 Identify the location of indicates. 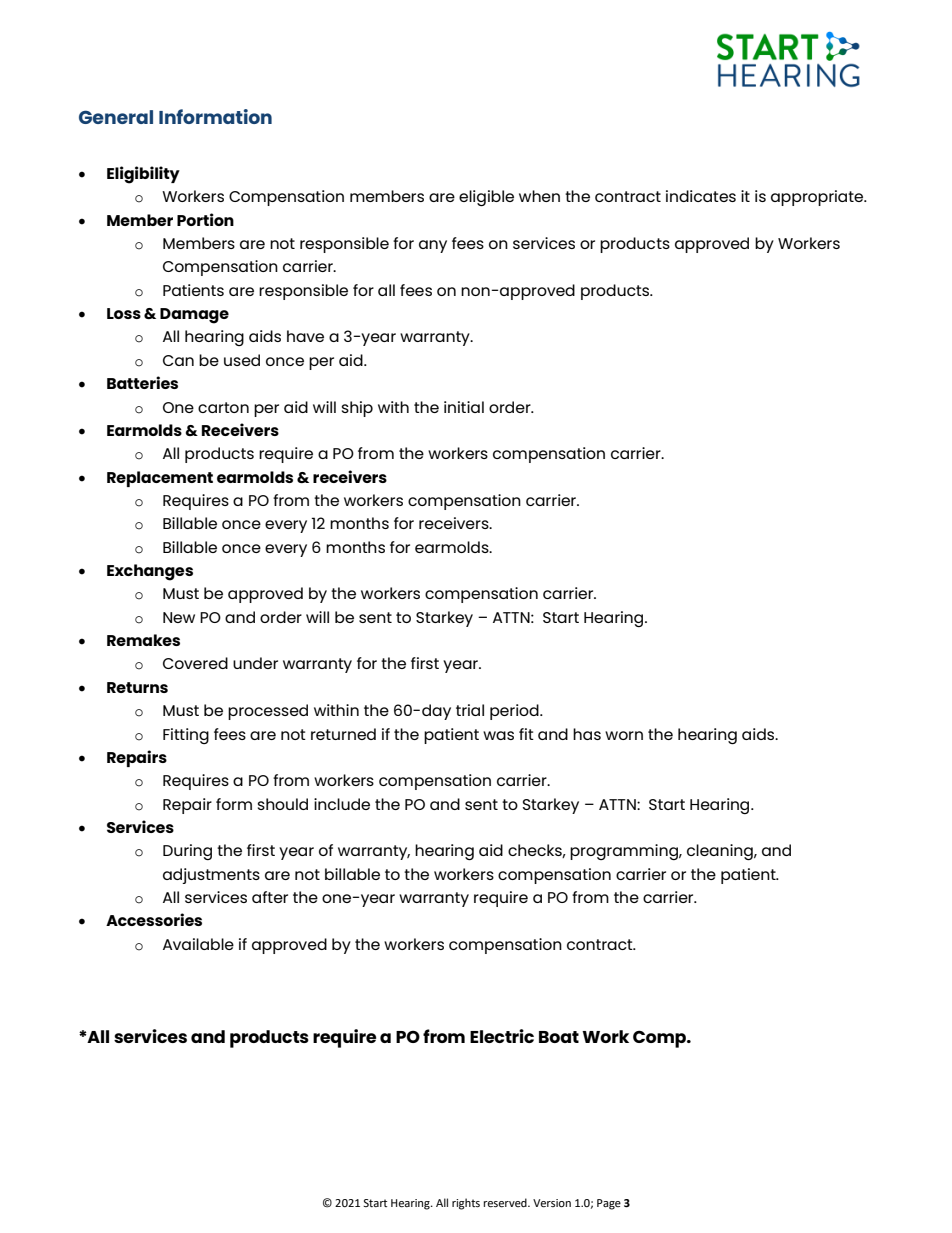
(701, 196).
